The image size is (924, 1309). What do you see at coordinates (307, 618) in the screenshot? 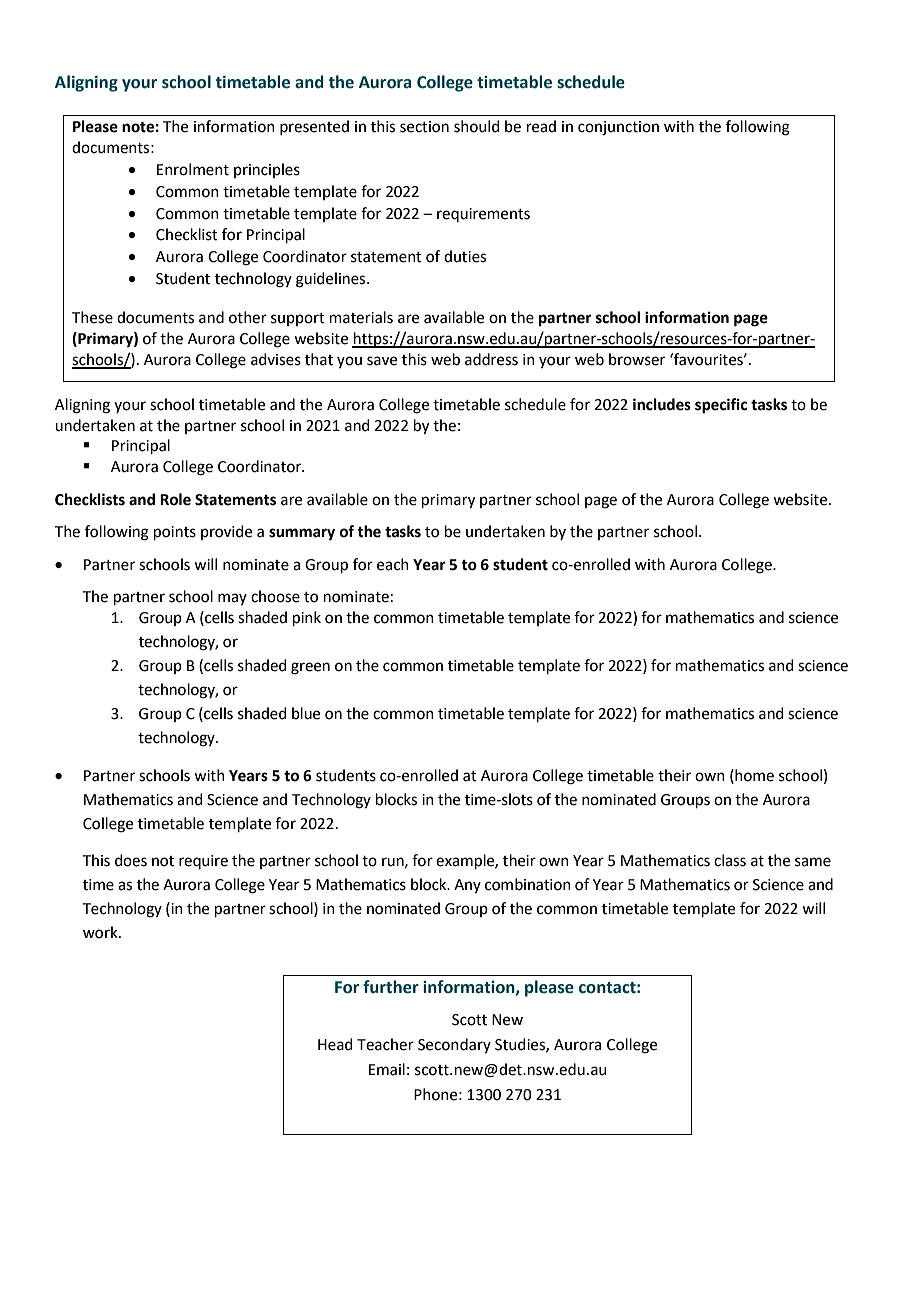
I see `pink` at bounding box center [307, 618].
